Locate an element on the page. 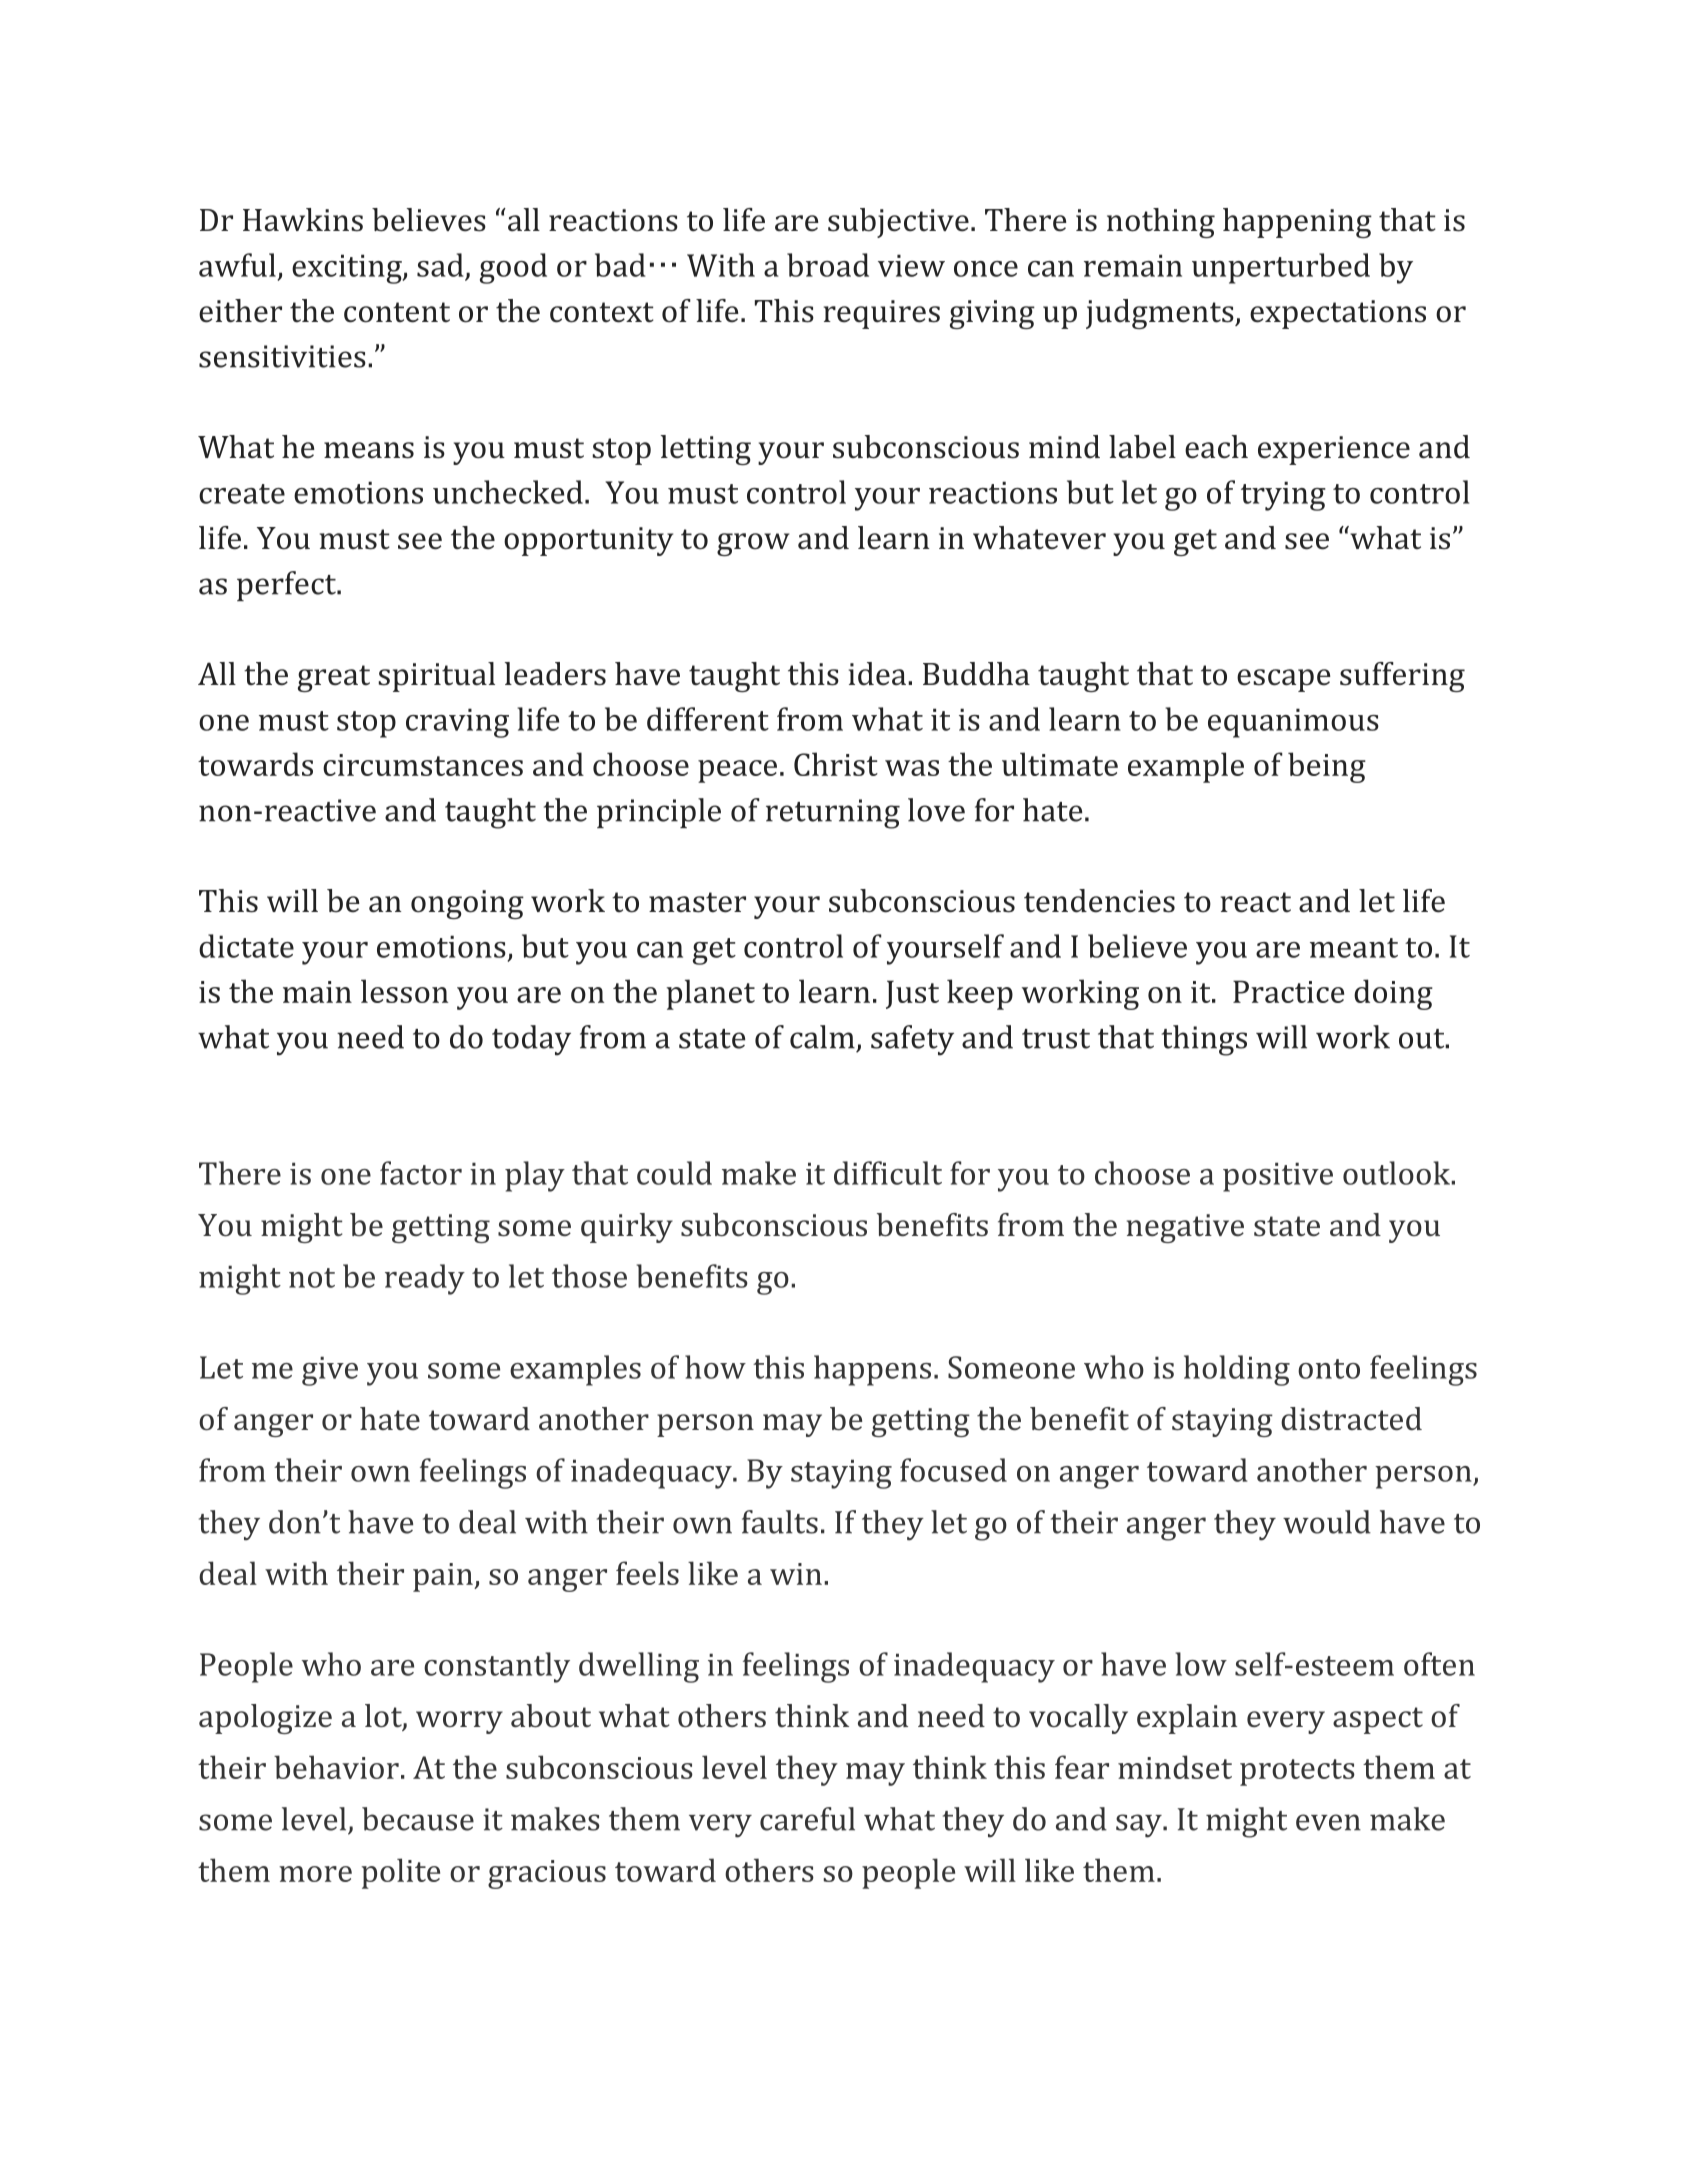 Image resolution: width=1684 pixels, height=2179 pixels. broad is located at coordinates (828, 265).
